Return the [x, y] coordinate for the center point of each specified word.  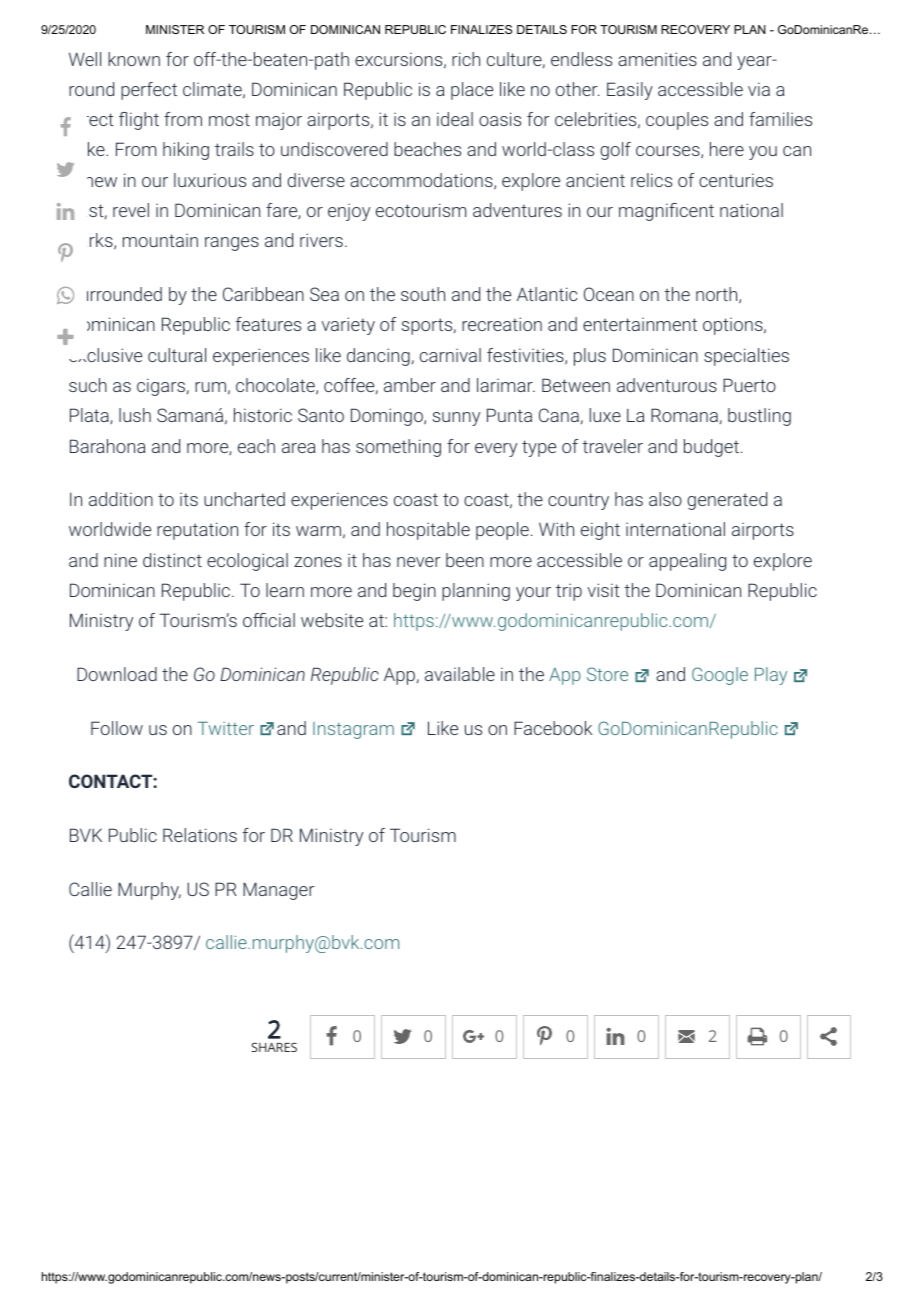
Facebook [553, 728]
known [134, 59]
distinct [172, 560]
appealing [687, 562]
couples [677, 121]
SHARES [274, 1047]
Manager [279, 891]
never [419, 562]
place [472, 91]
